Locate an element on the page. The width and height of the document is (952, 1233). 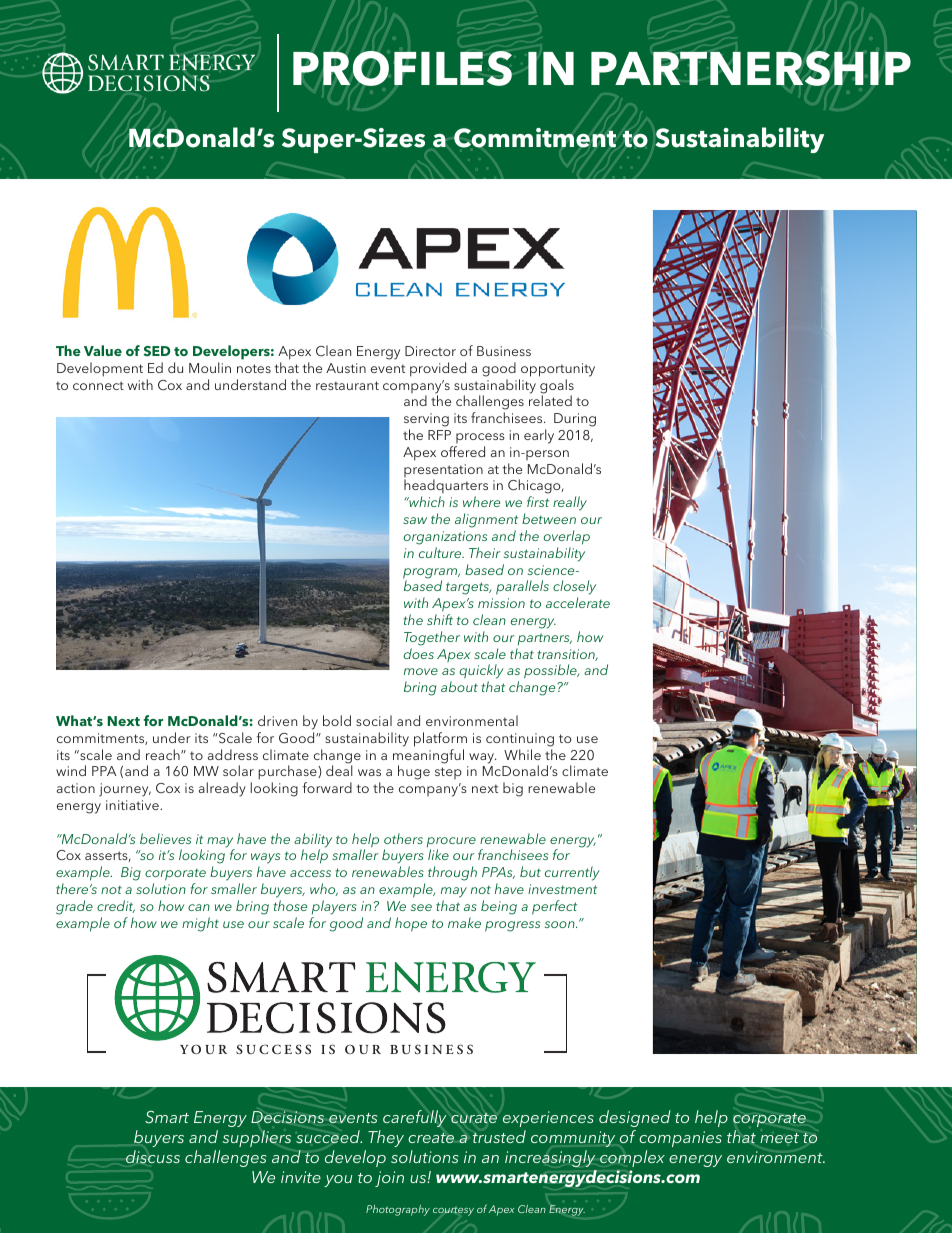
opportunity is located at coordinates (558, 370).
